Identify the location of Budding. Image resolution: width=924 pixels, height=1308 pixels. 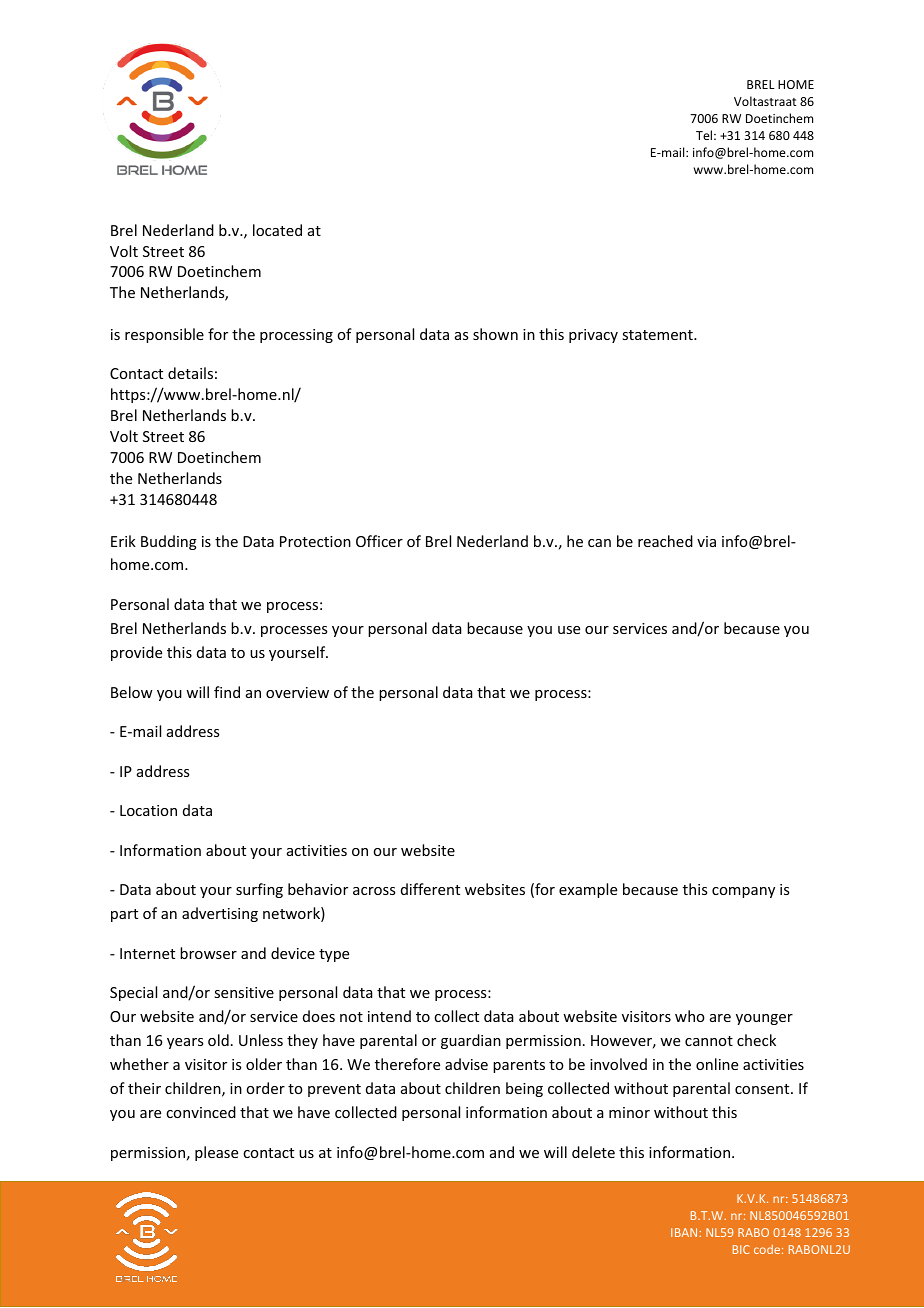
(169, 542).
